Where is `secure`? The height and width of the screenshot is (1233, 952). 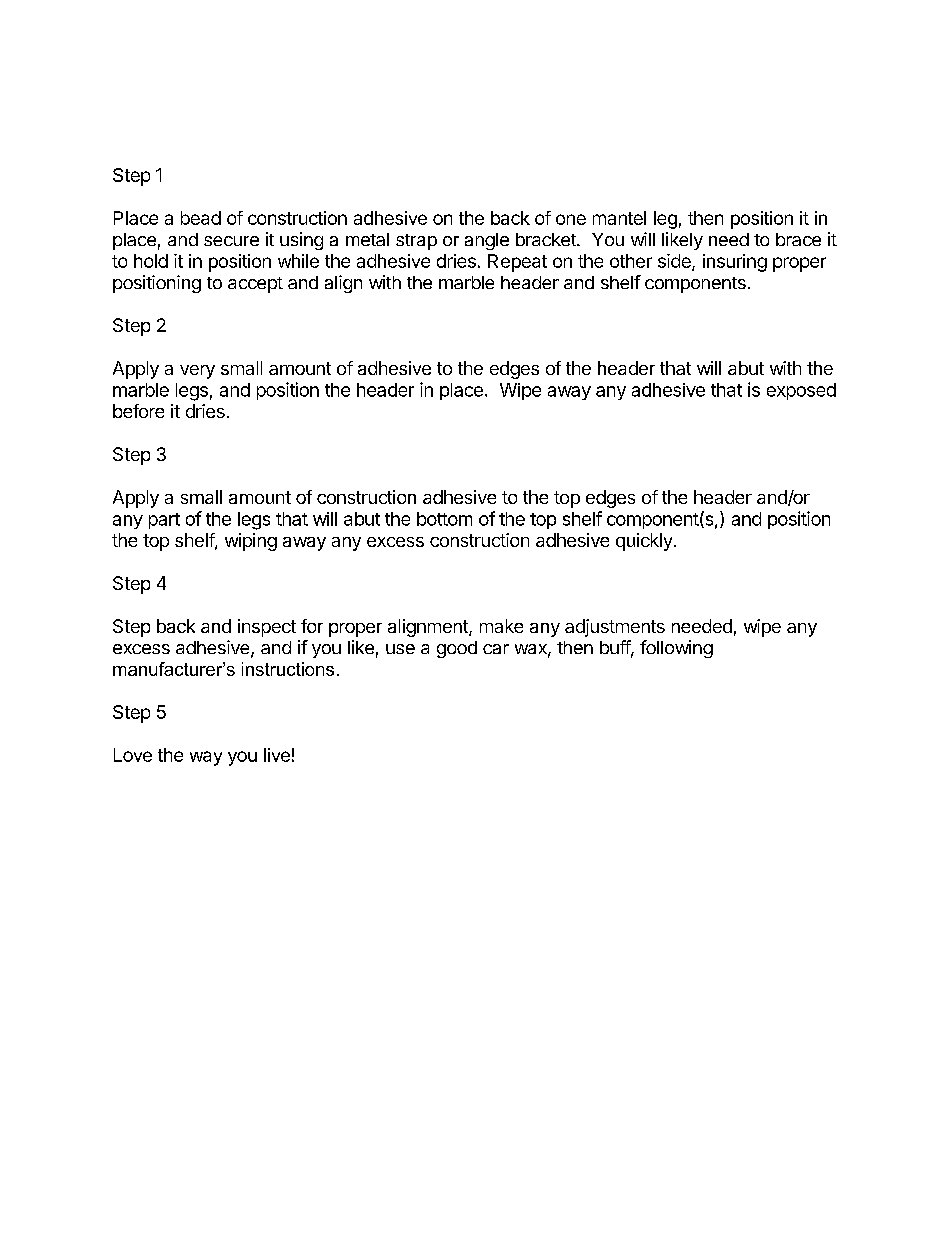
secure is located at coordinates (231, 241).
